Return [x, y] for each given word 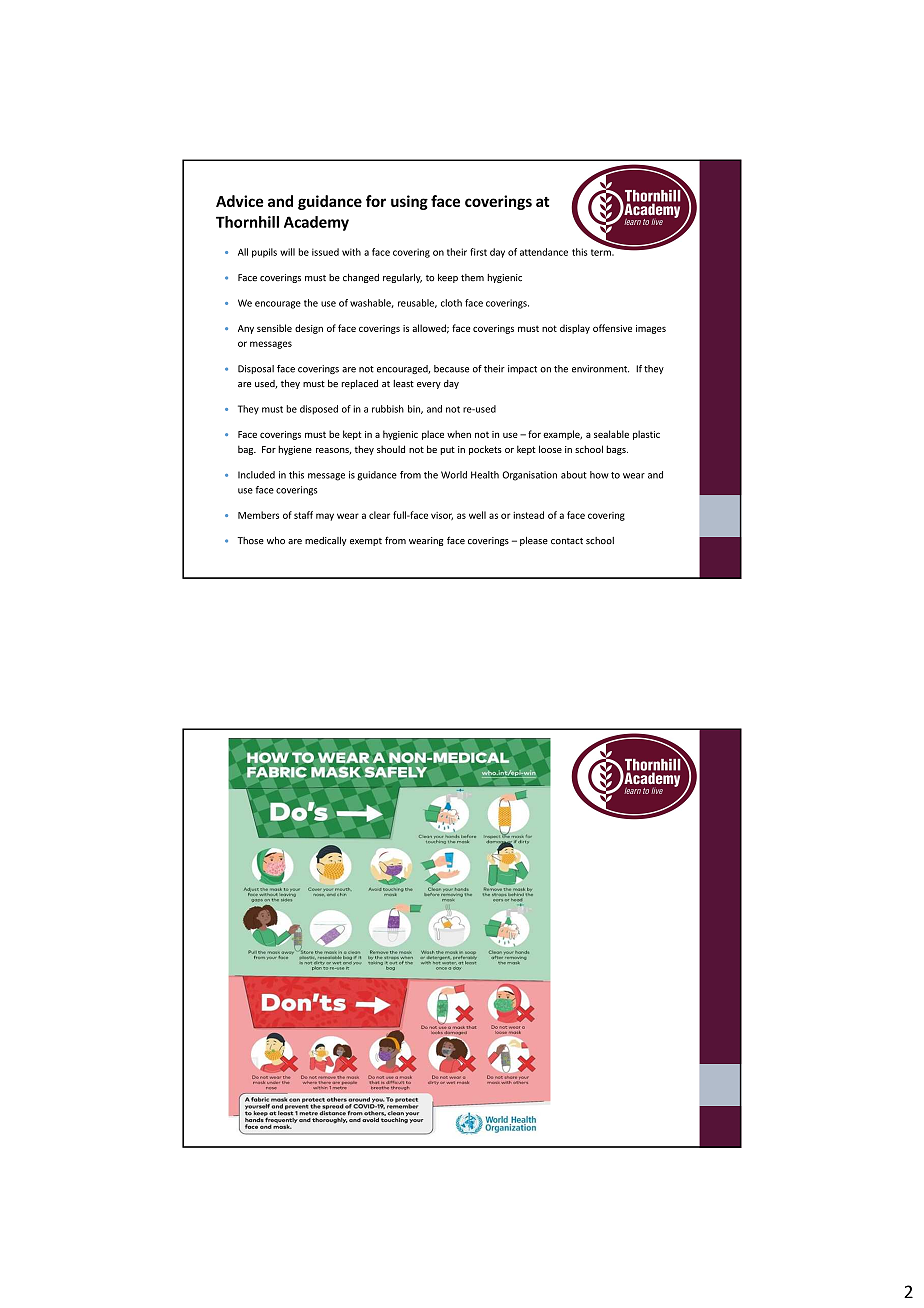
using [409, 202]
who [276, 541]
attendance [544, 252]
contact [567, 541]
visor [442, 516]
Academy [316, 223]
